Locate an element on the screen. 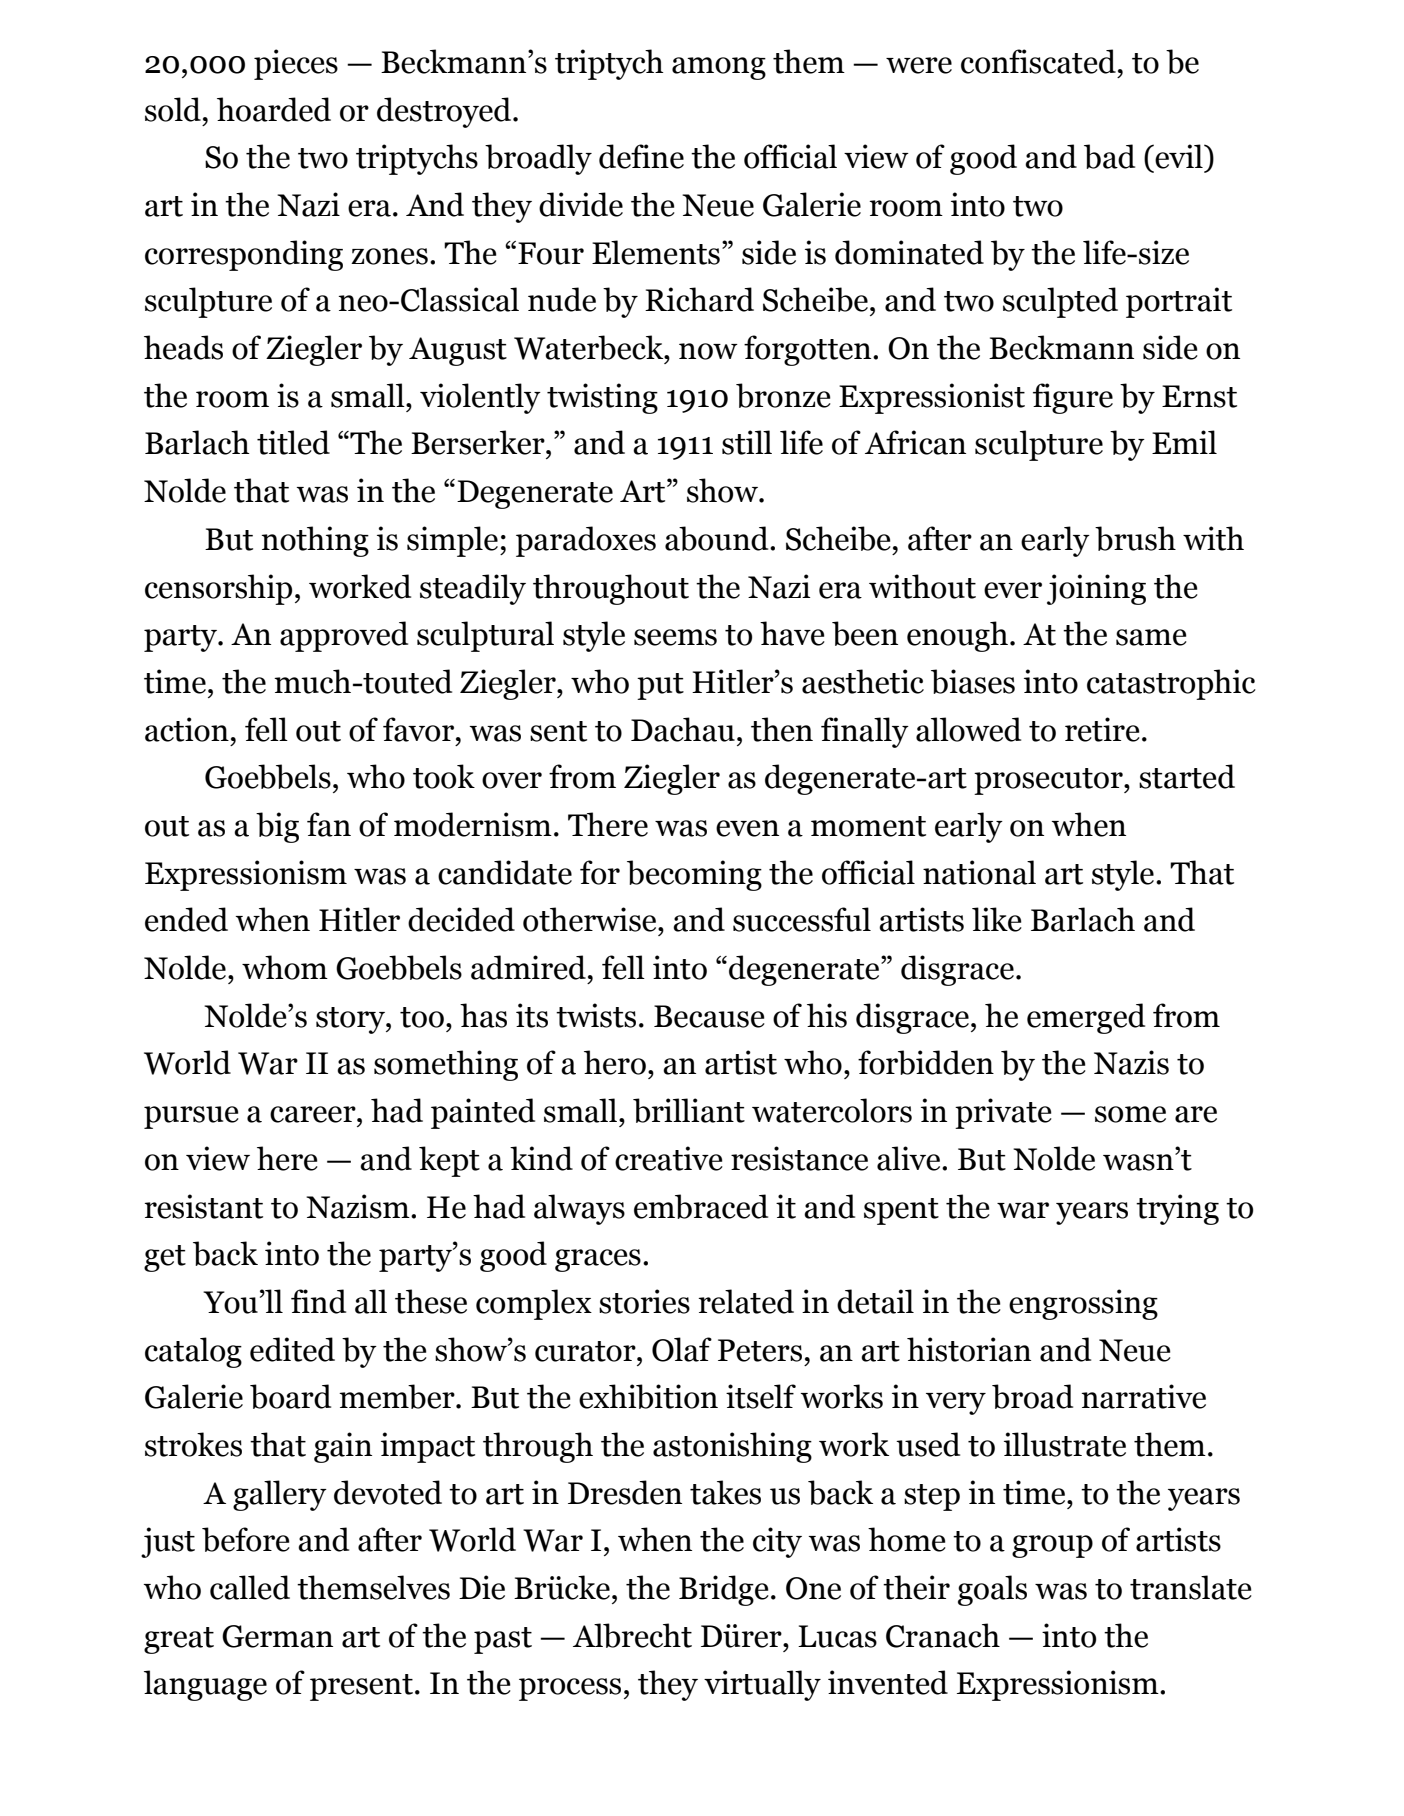 The width and height of the screenshot is (1404, 1816). national is located at coordinates (979, 872).
